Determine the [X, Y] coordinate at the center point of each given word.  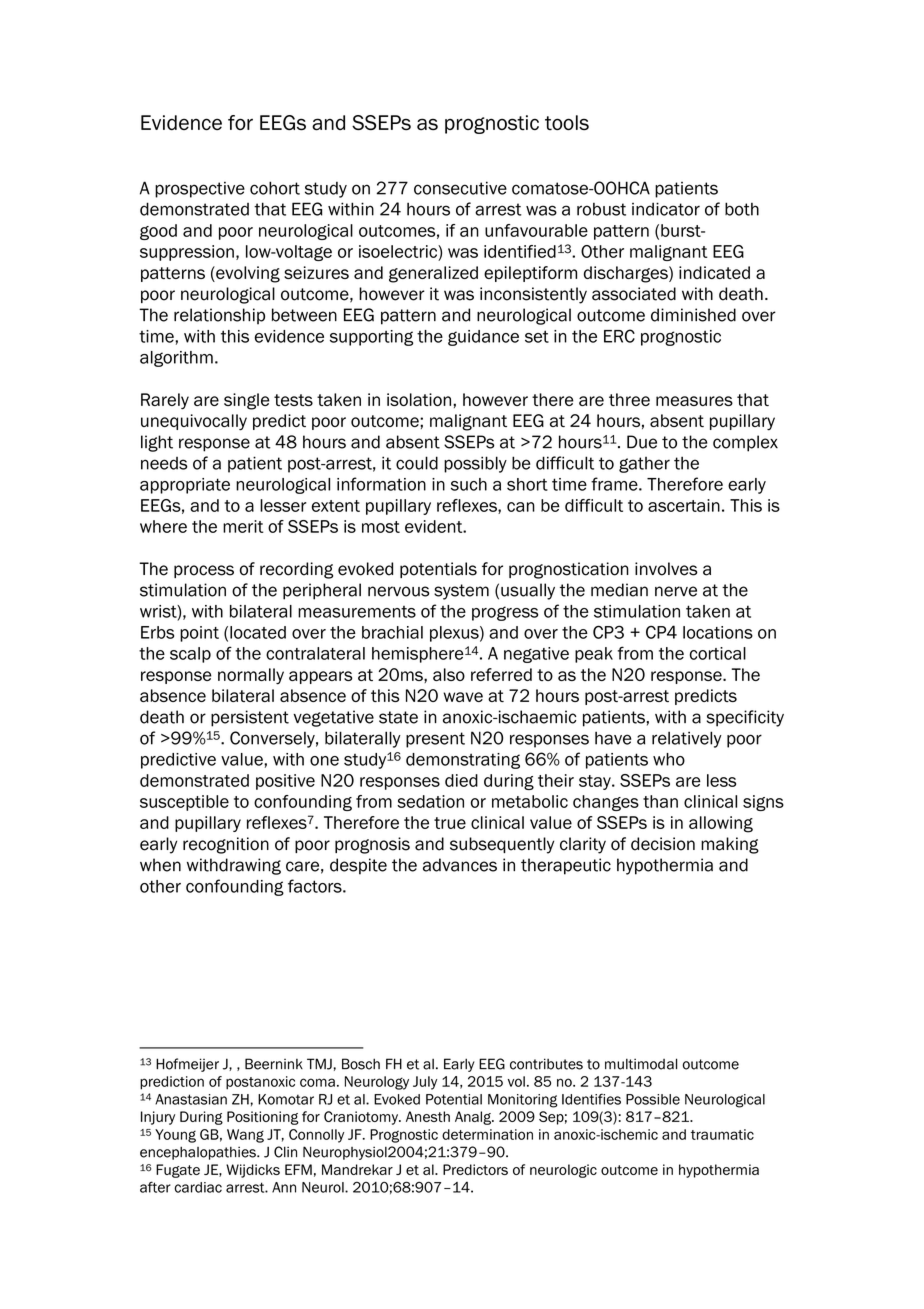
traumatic [722, 1134]
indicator [666, 209]
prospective [200, 190]
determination [487, 1134]
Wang [245, 1136]
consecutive [460, 188]
